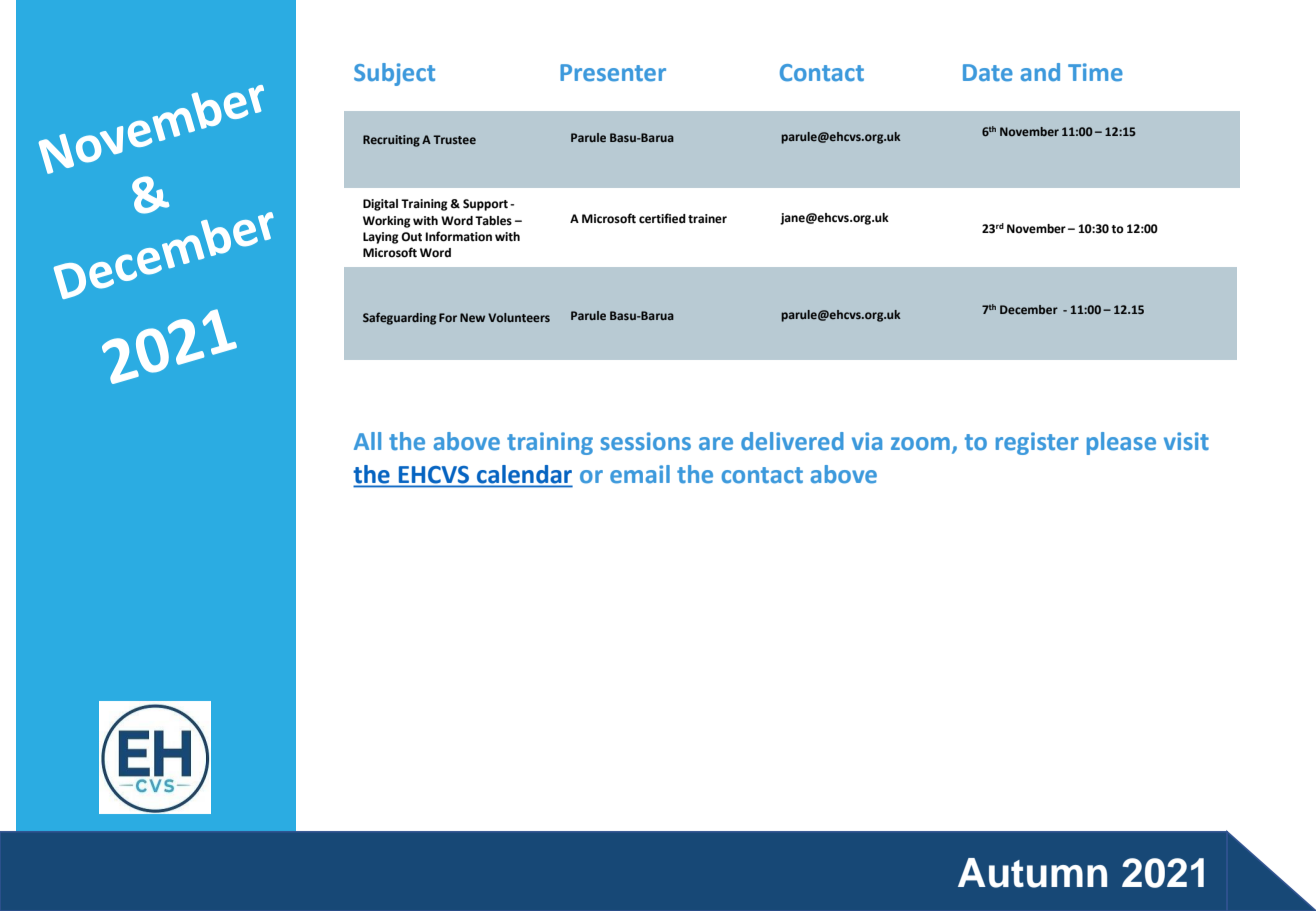  I want to click on Subject, so click(394, 74).
